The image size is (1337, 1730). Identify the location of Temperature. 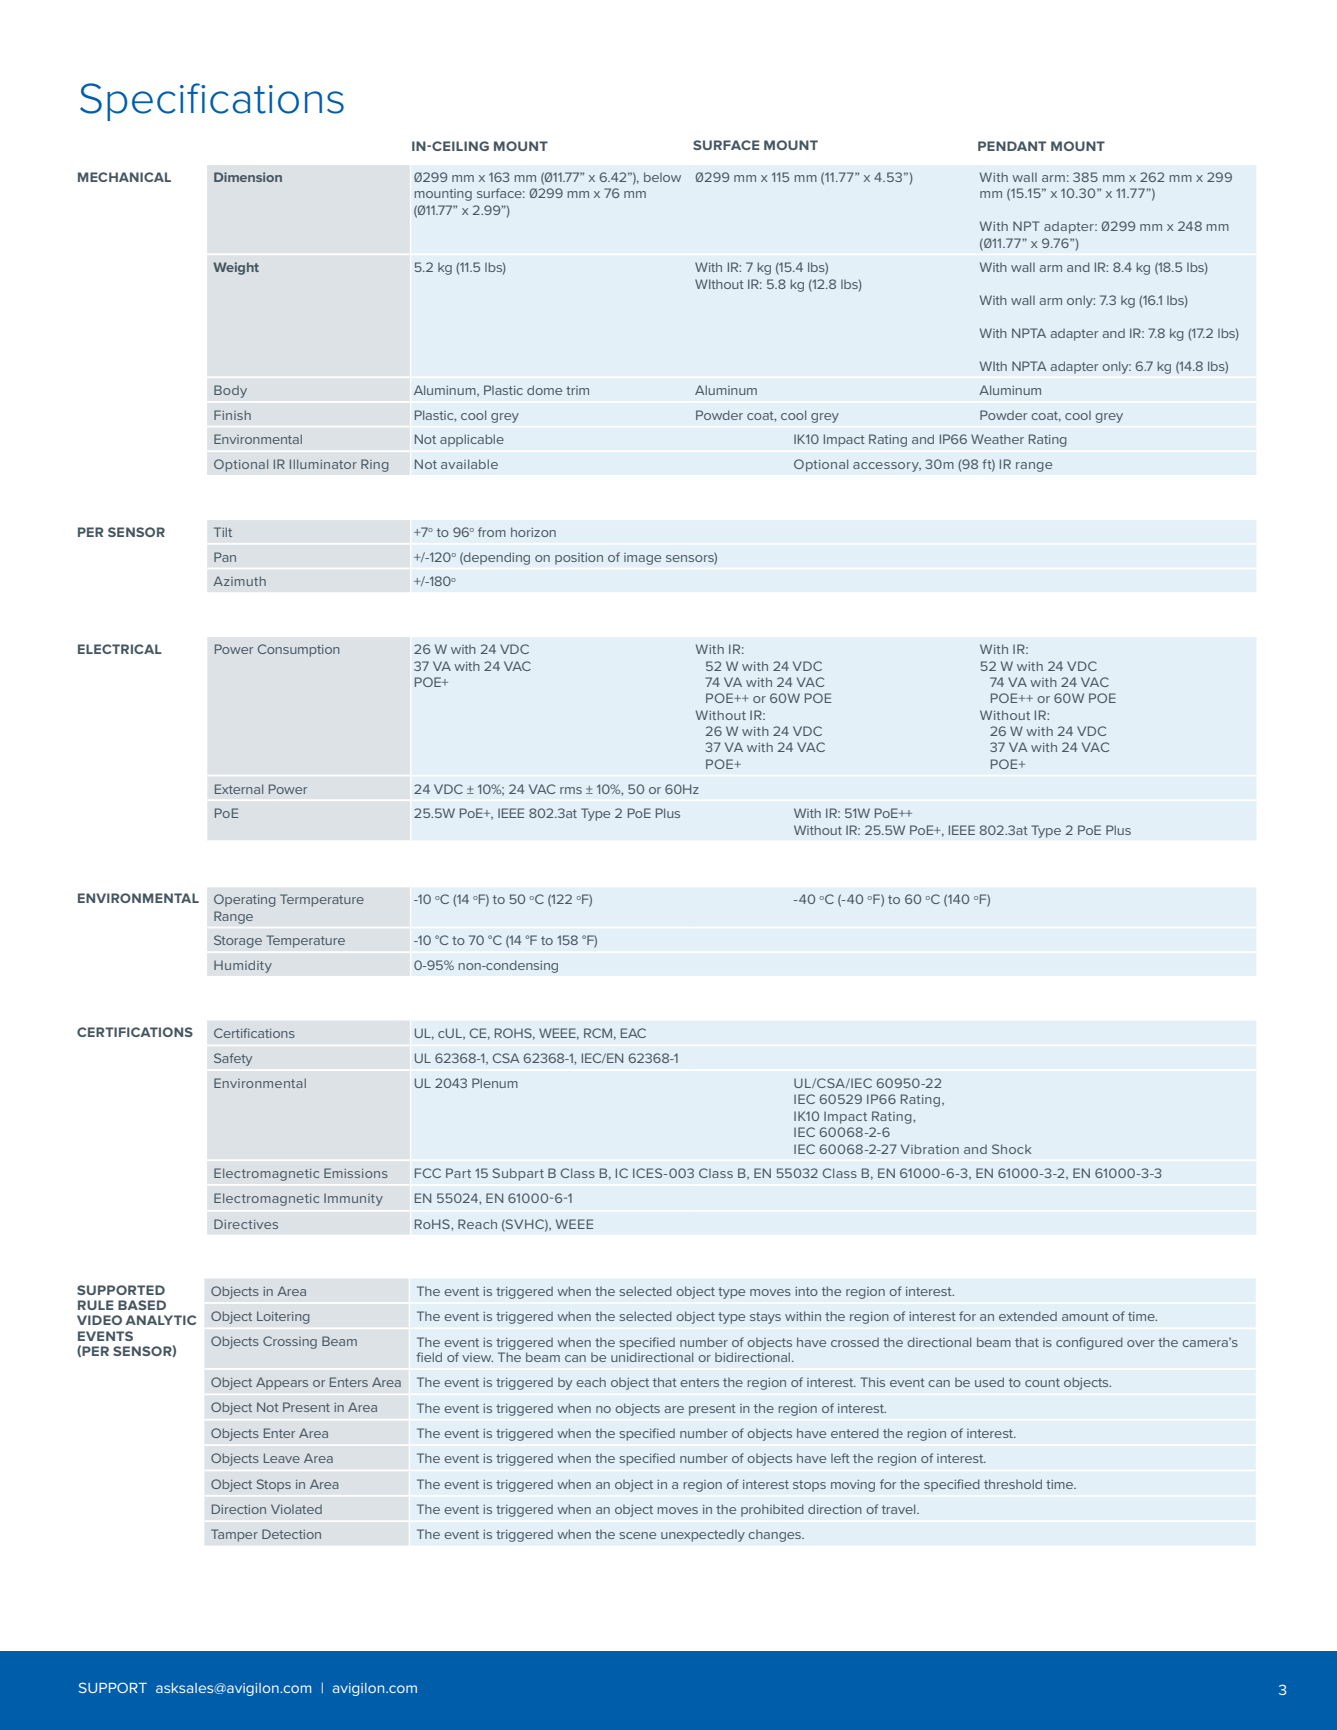
(305, 941).
